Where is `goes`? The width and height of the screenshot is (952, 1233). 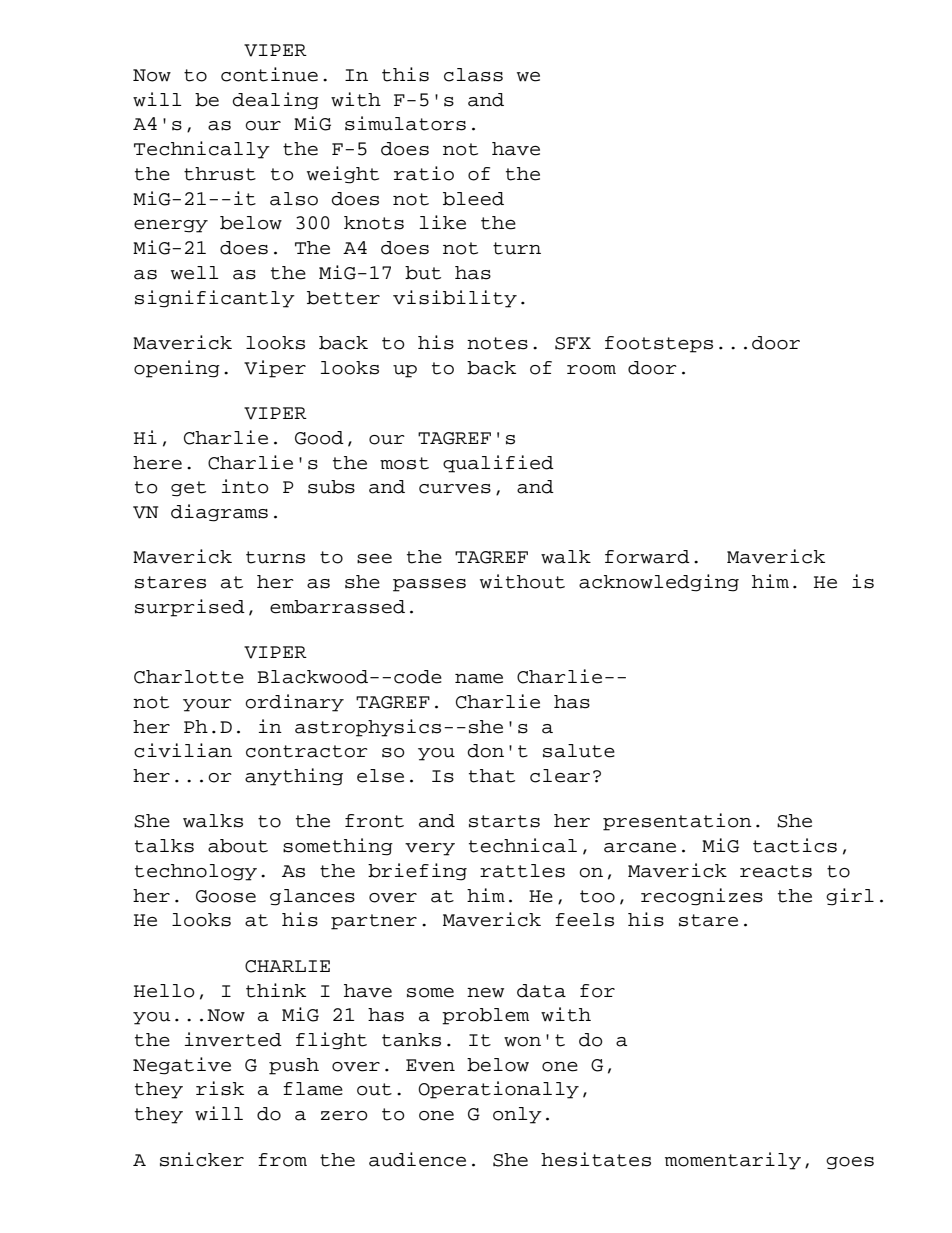
goes is located at coordinates (850, 1163).
